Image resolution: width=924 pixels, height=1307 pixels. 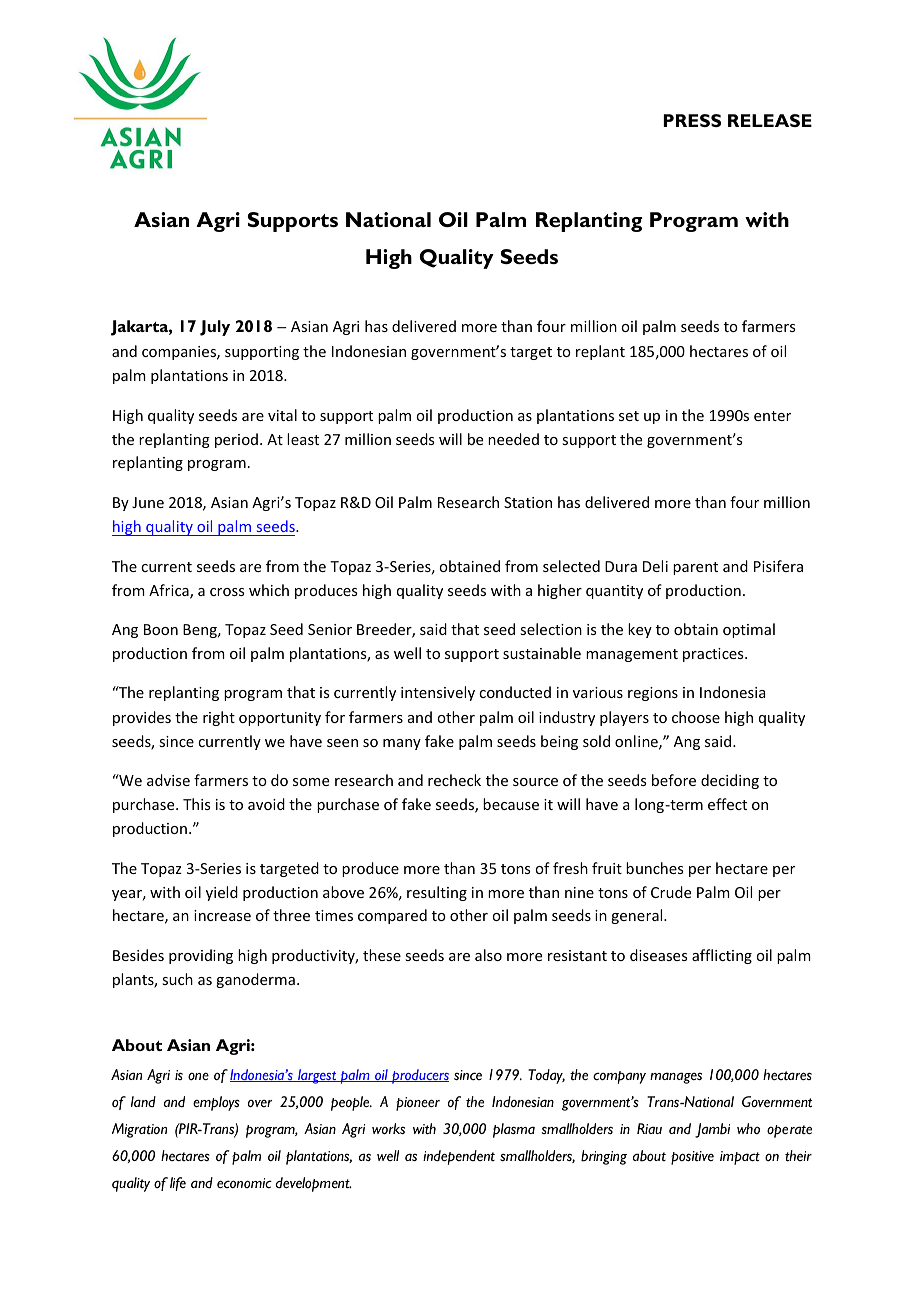 I want to click on PRESS, so click(x=692, y=120).
